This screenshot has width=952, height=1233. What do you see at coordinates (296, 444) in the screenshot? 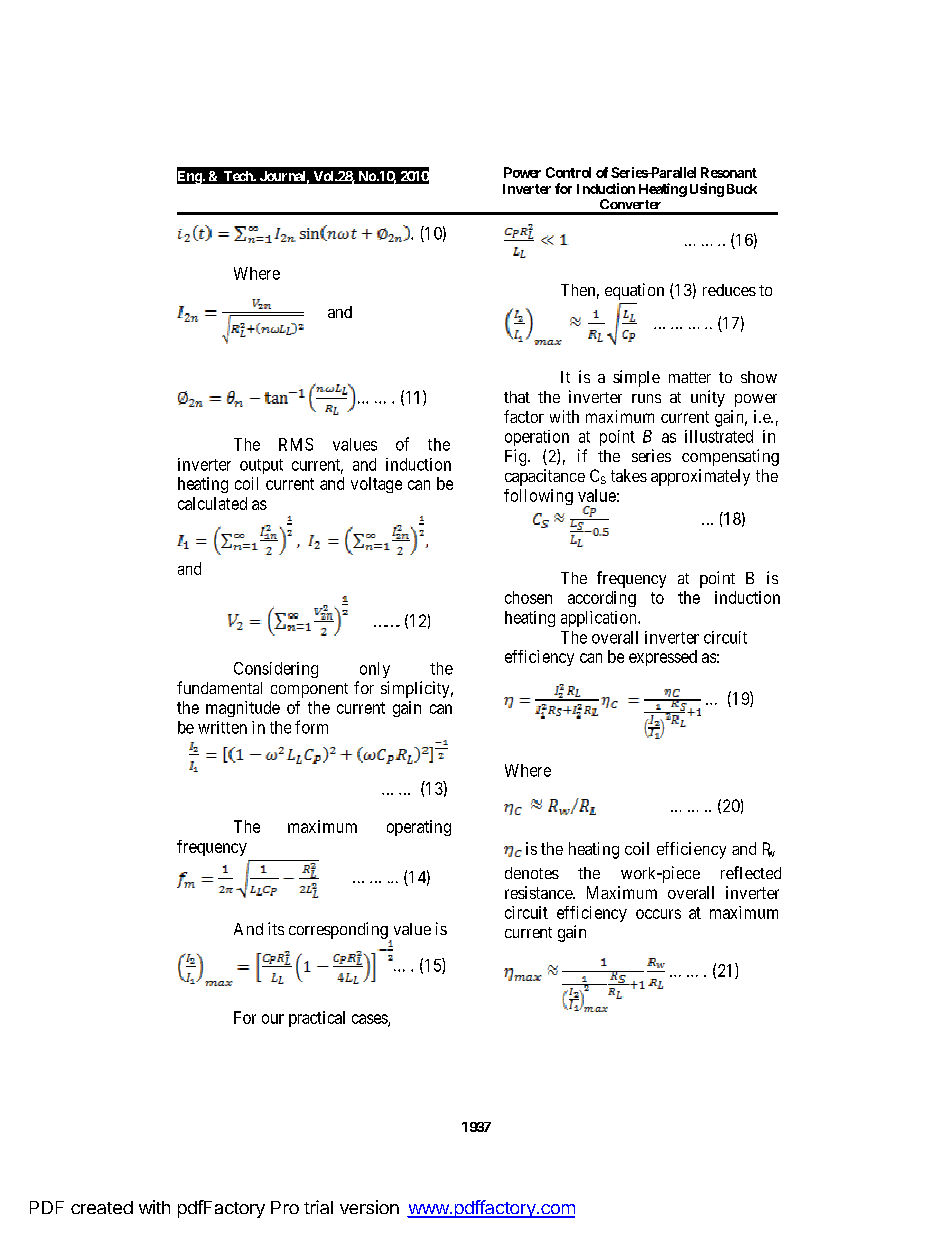
I see `RMS` at bounding box center [296, 444].
